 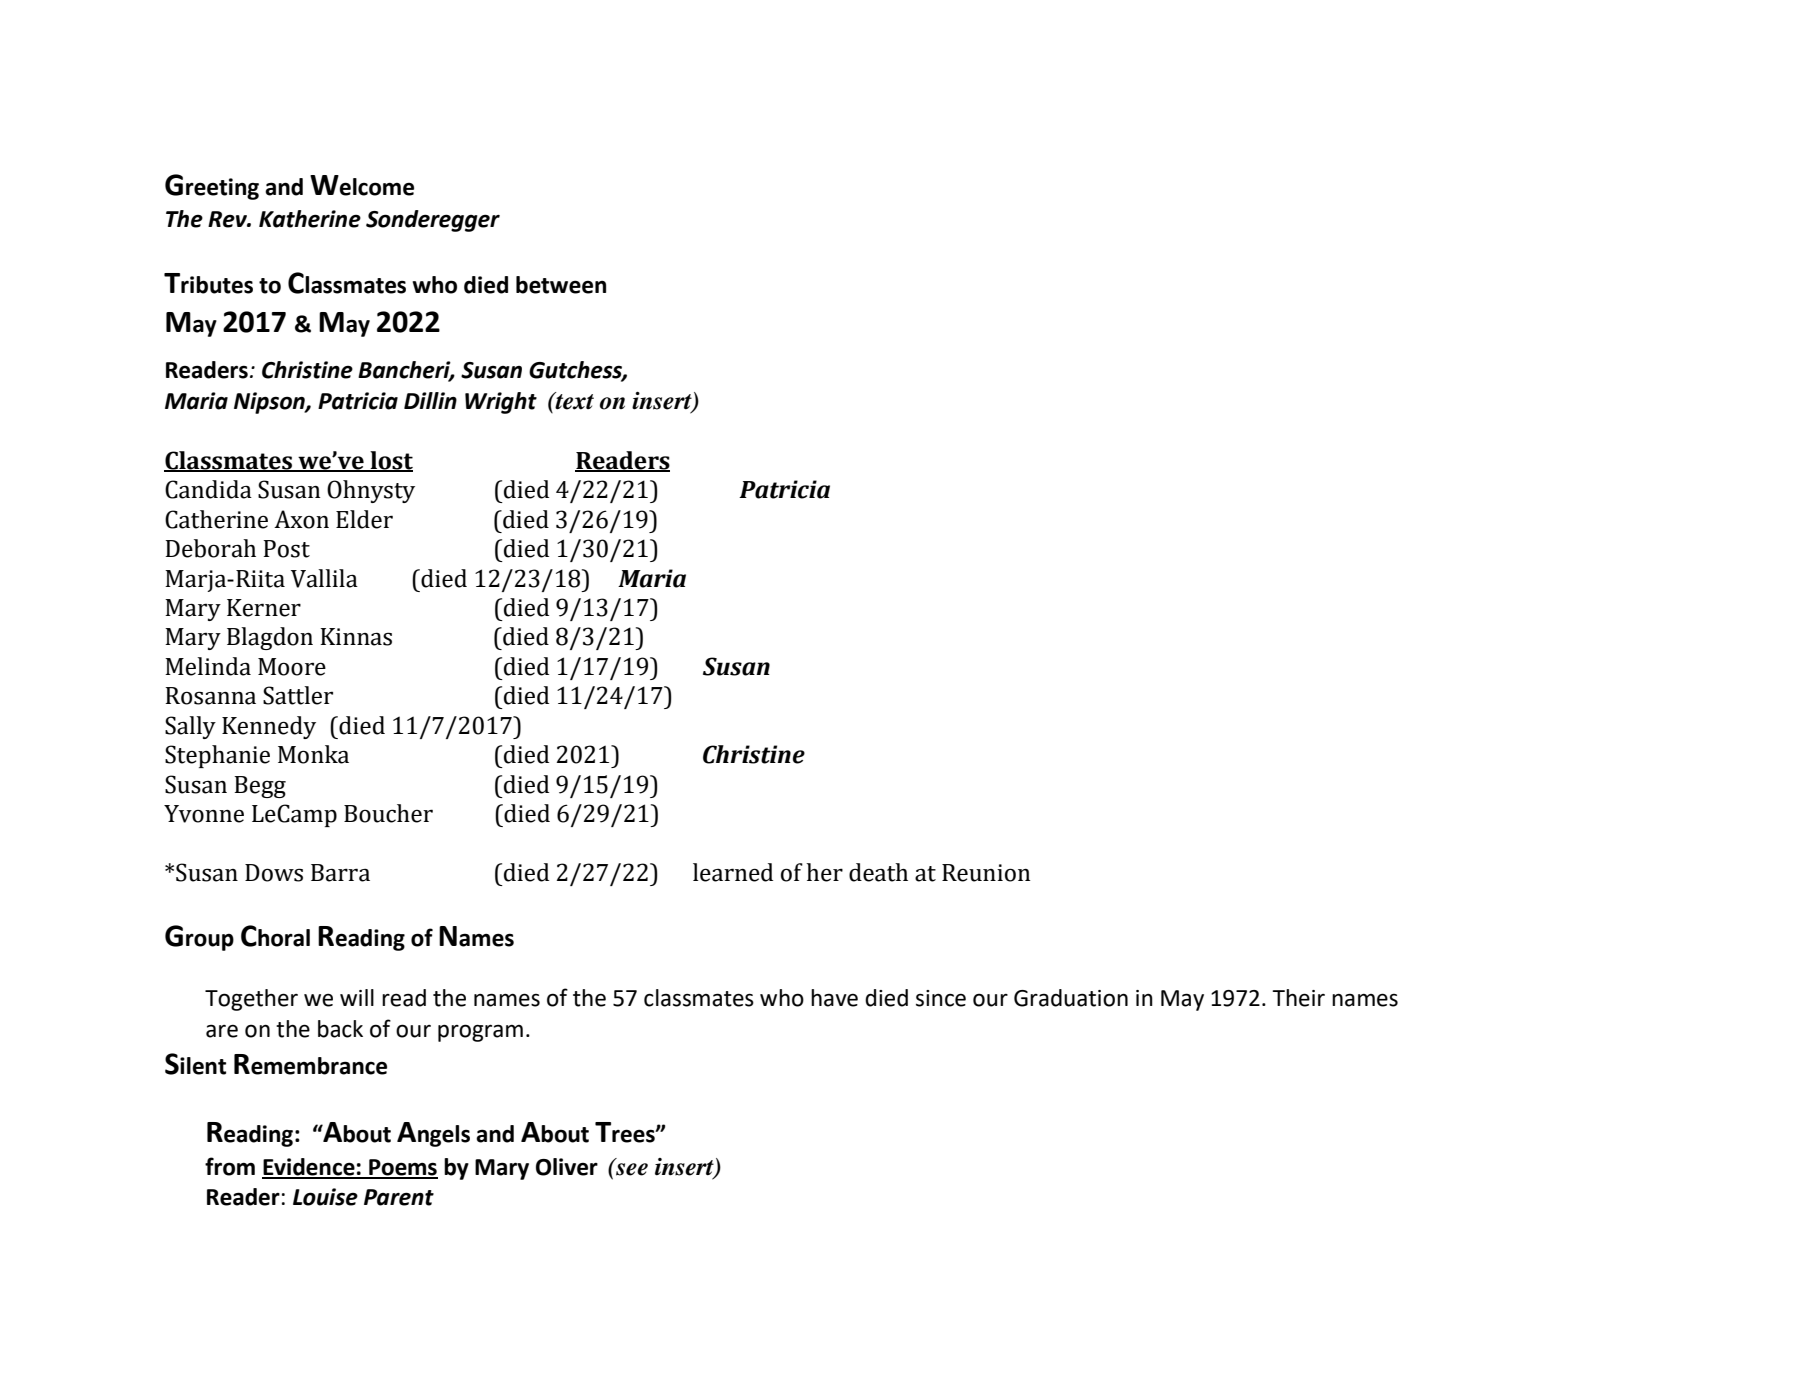 I want to click on Kennedy, so click(x=269, y=727).
